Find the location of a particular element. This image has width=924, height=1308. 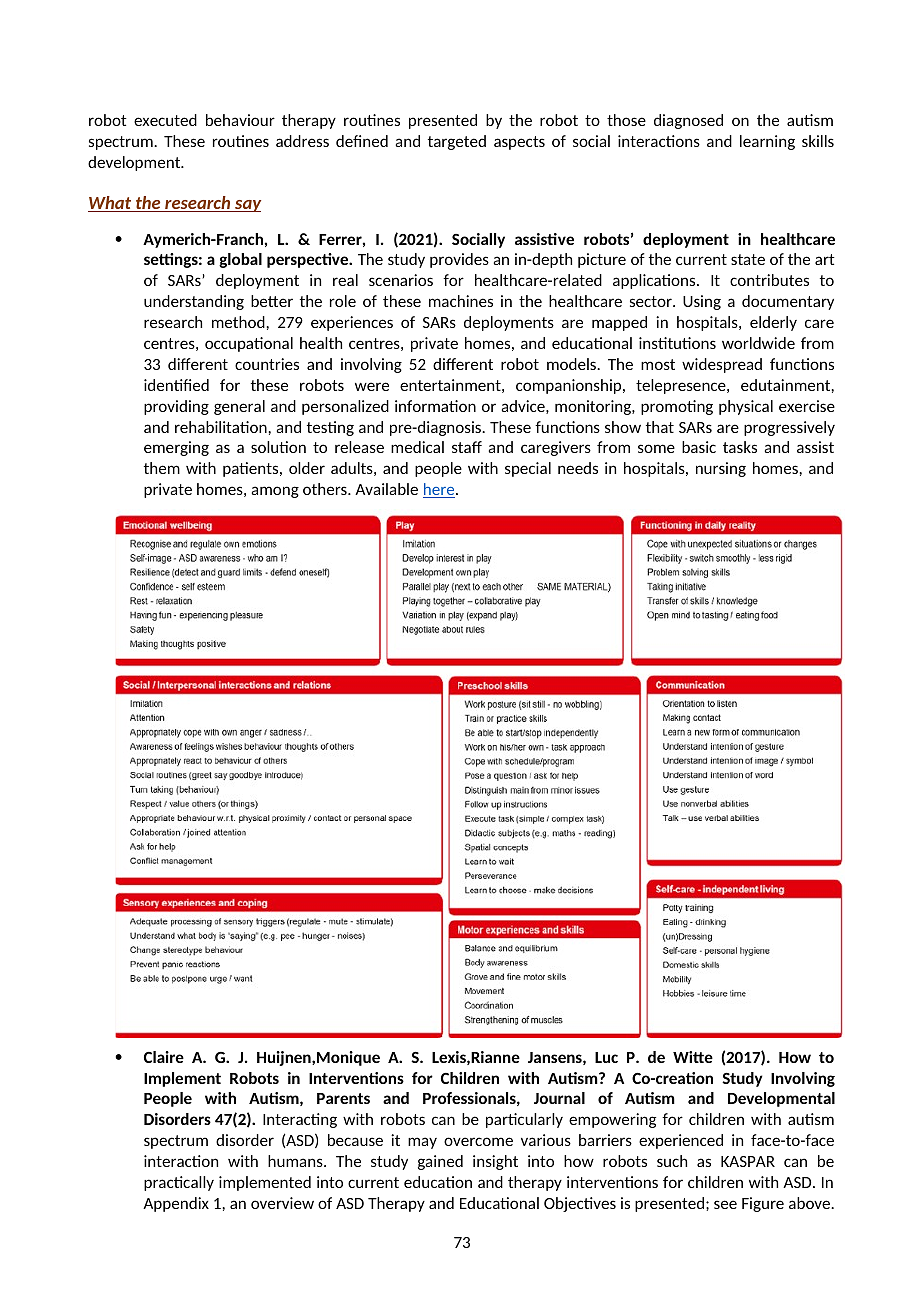

here is located at coordinates (440, 490).
